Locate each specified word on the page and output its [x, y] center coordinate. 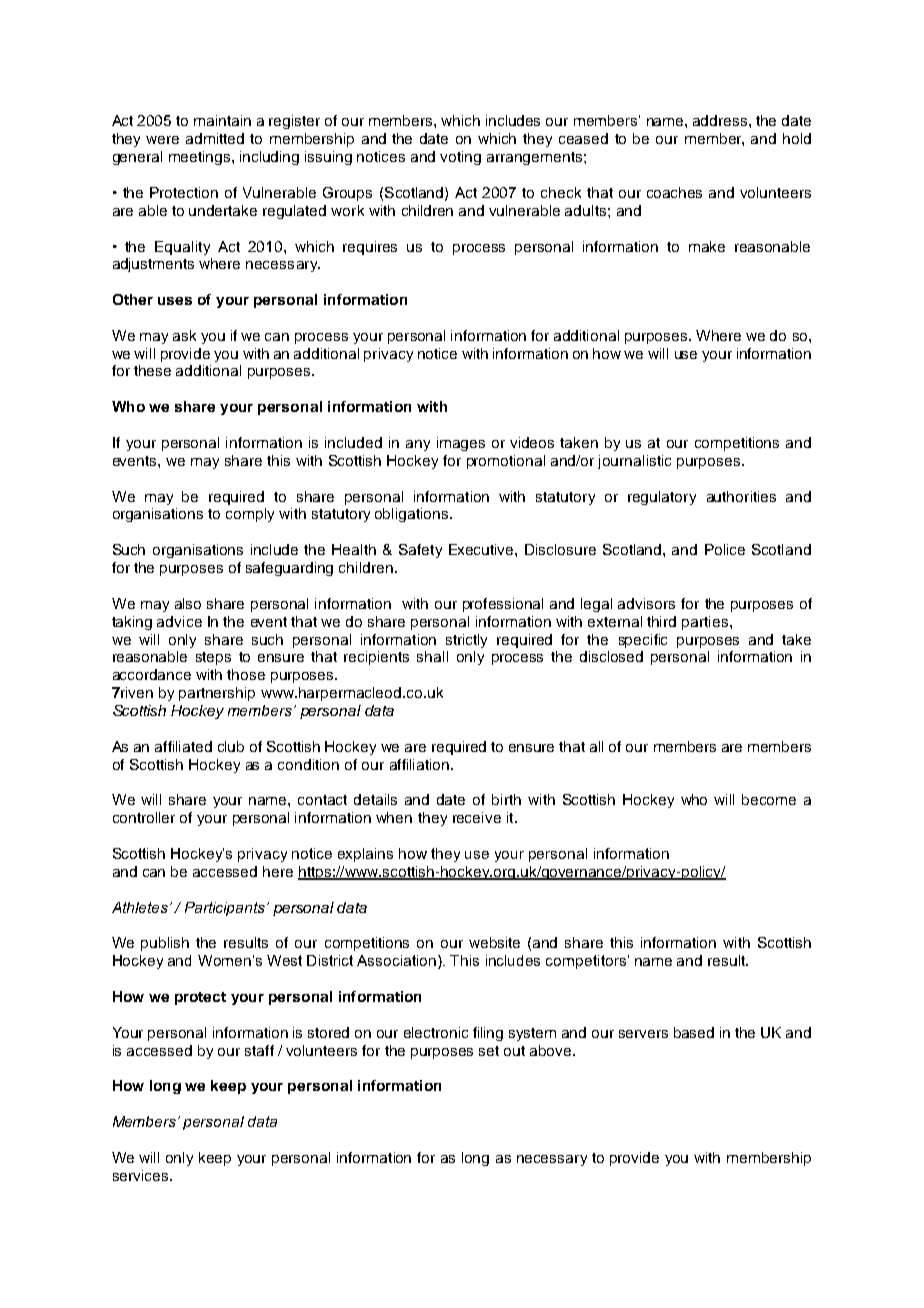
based [694, 1032]
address [721, 120]
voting [460, 158]
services [140, 1175]
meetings [201, 158]
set [489, 1051]
